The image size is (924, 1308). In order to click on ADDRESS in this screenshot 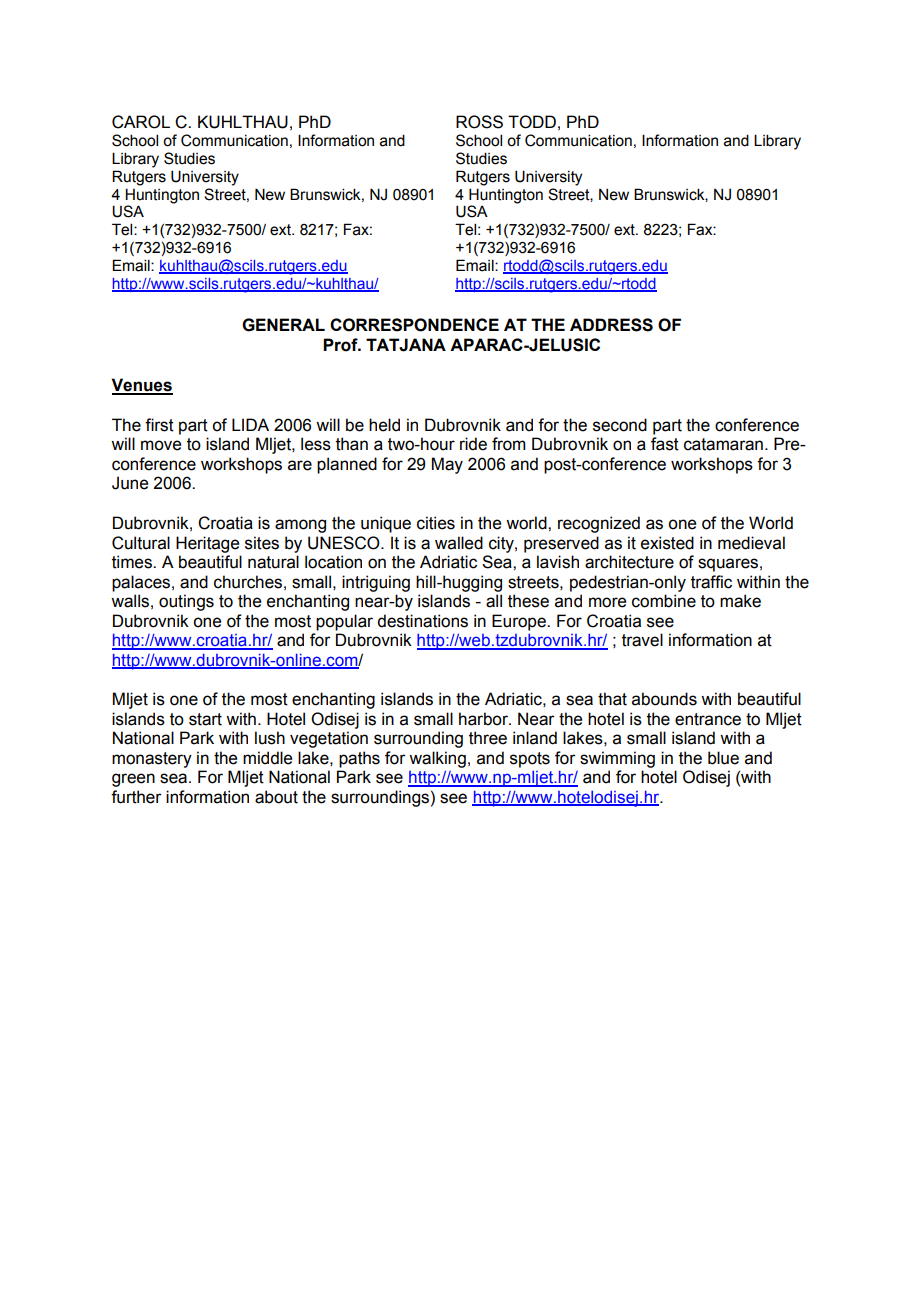, I will do `click(611, 325)`.
